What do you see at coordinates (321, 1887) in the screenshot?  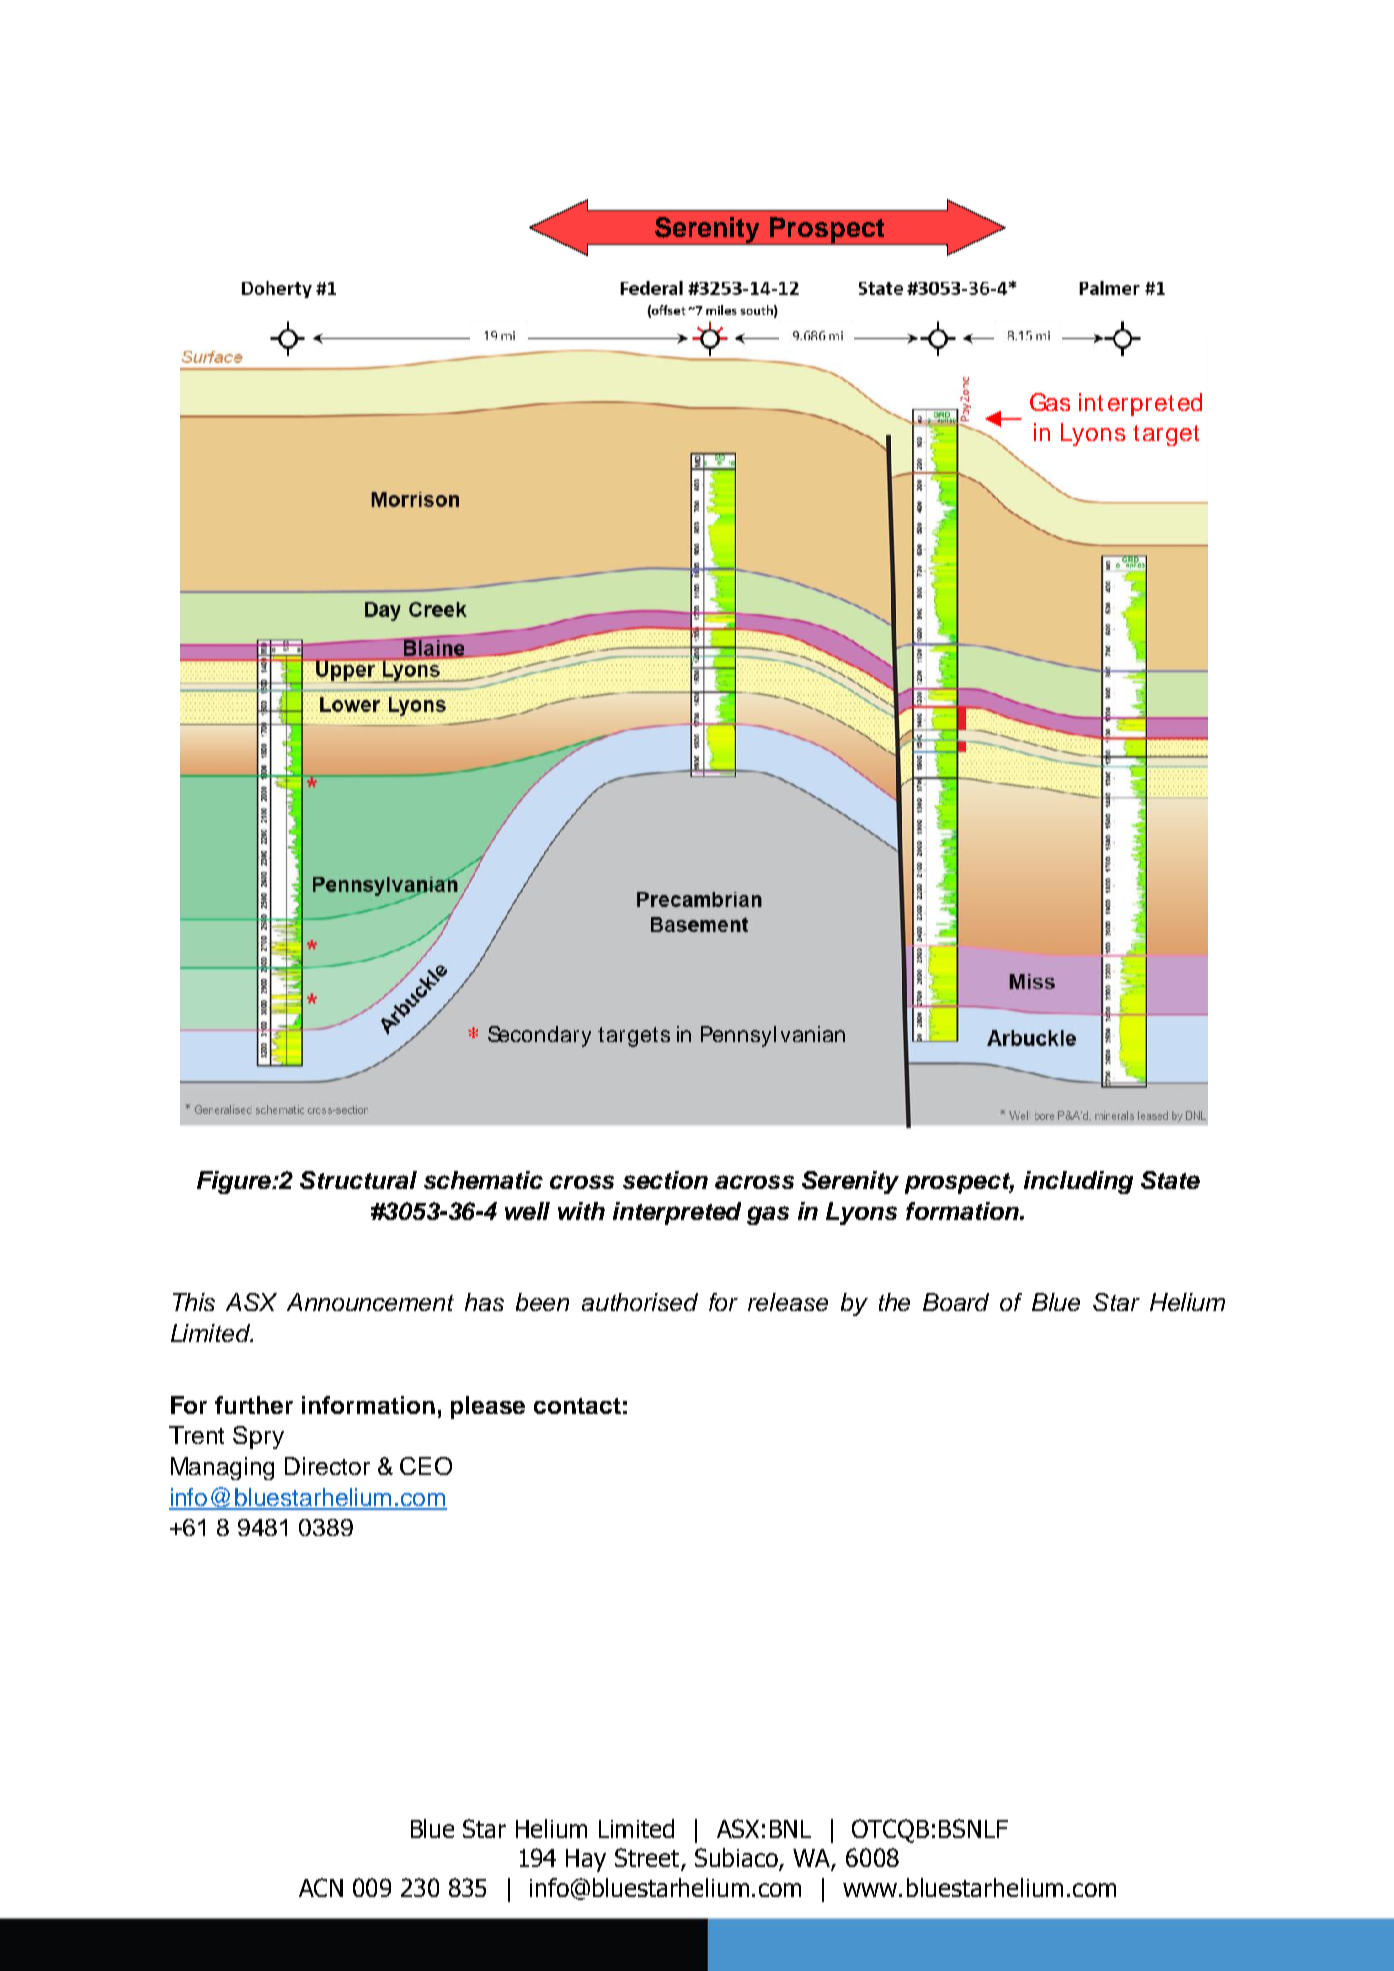 I see `ACN` at bounding box center [321, 1887].
